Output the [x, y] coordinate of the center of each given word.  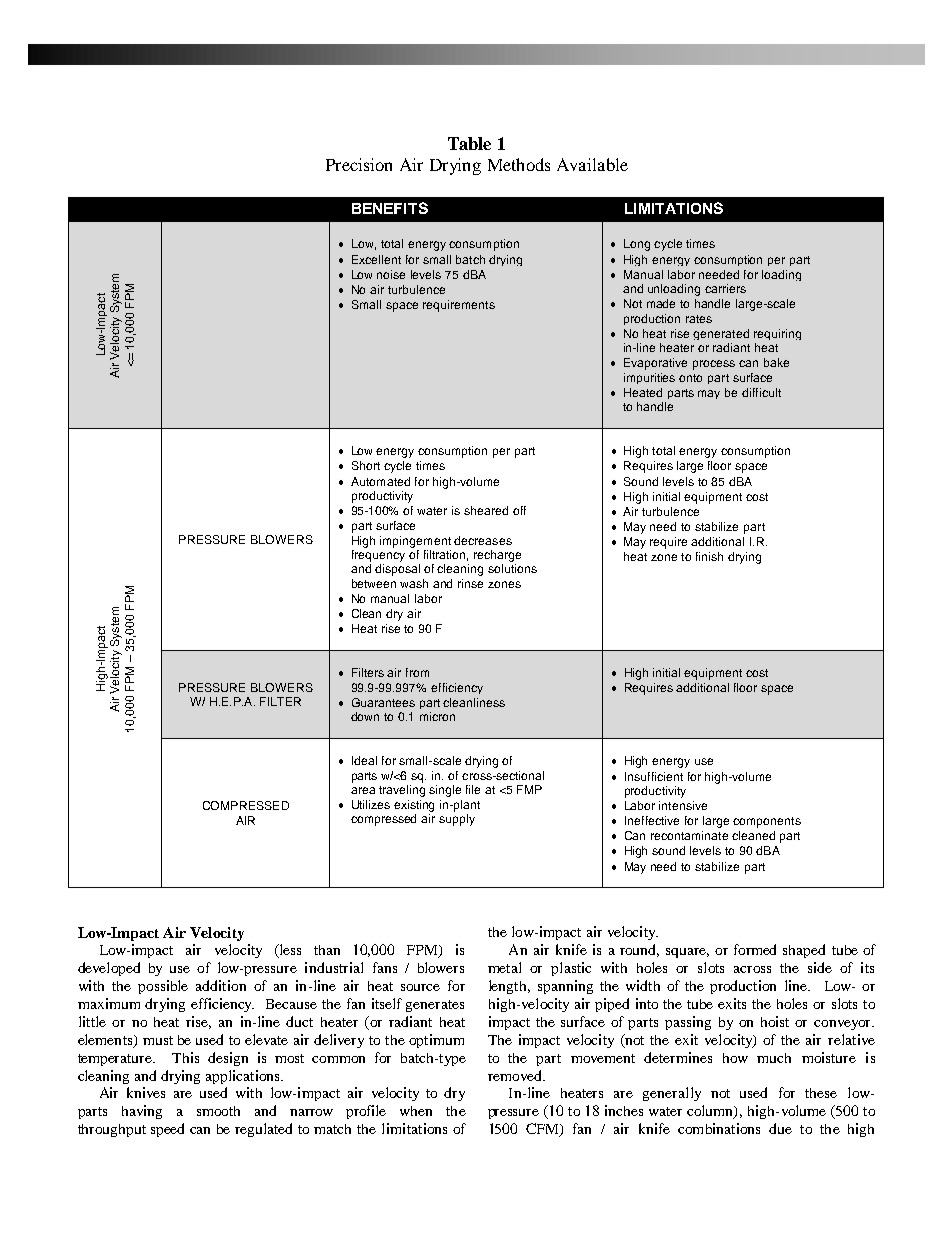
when [416, 1111]
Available [592, 164]
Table [469, 143]
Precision [359, 164]
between [374, 583]
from [417, 672]
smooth [218, 1111]
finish [709, 556]
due [780, 1128]
